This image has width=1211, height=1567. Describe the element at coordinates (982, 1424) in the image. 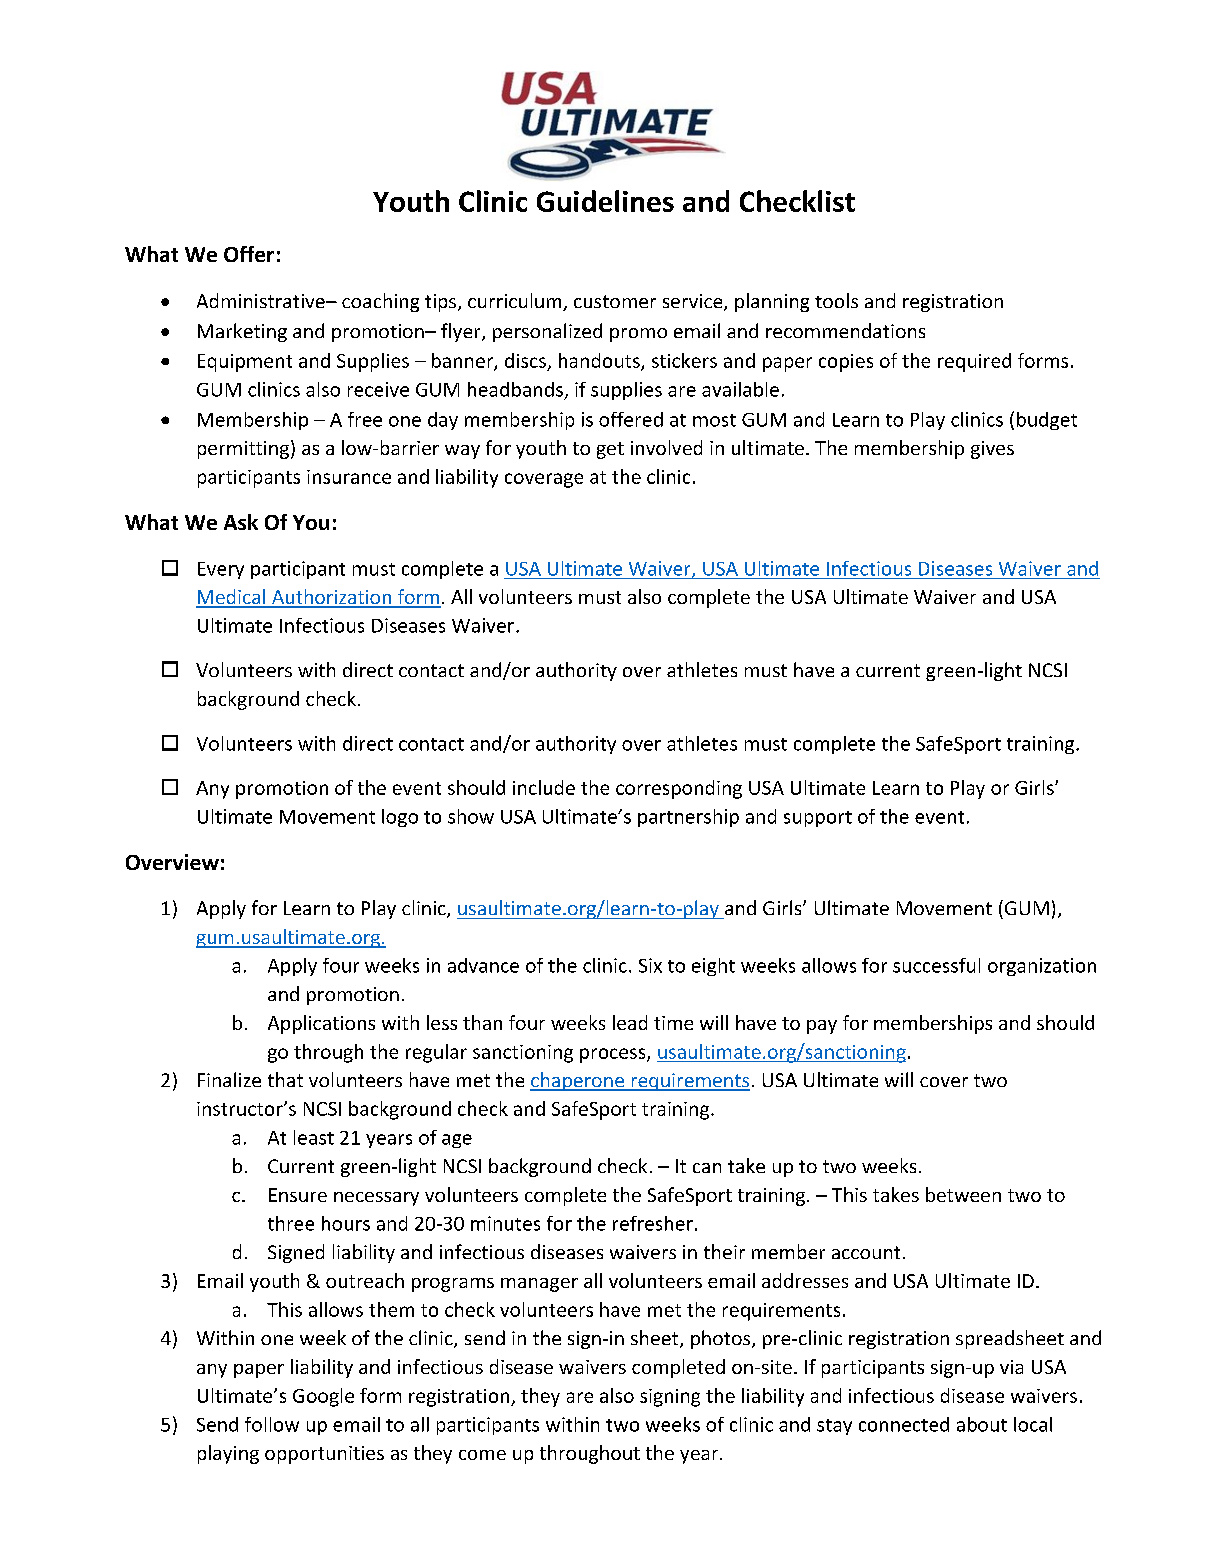

I see `about` at that location.
